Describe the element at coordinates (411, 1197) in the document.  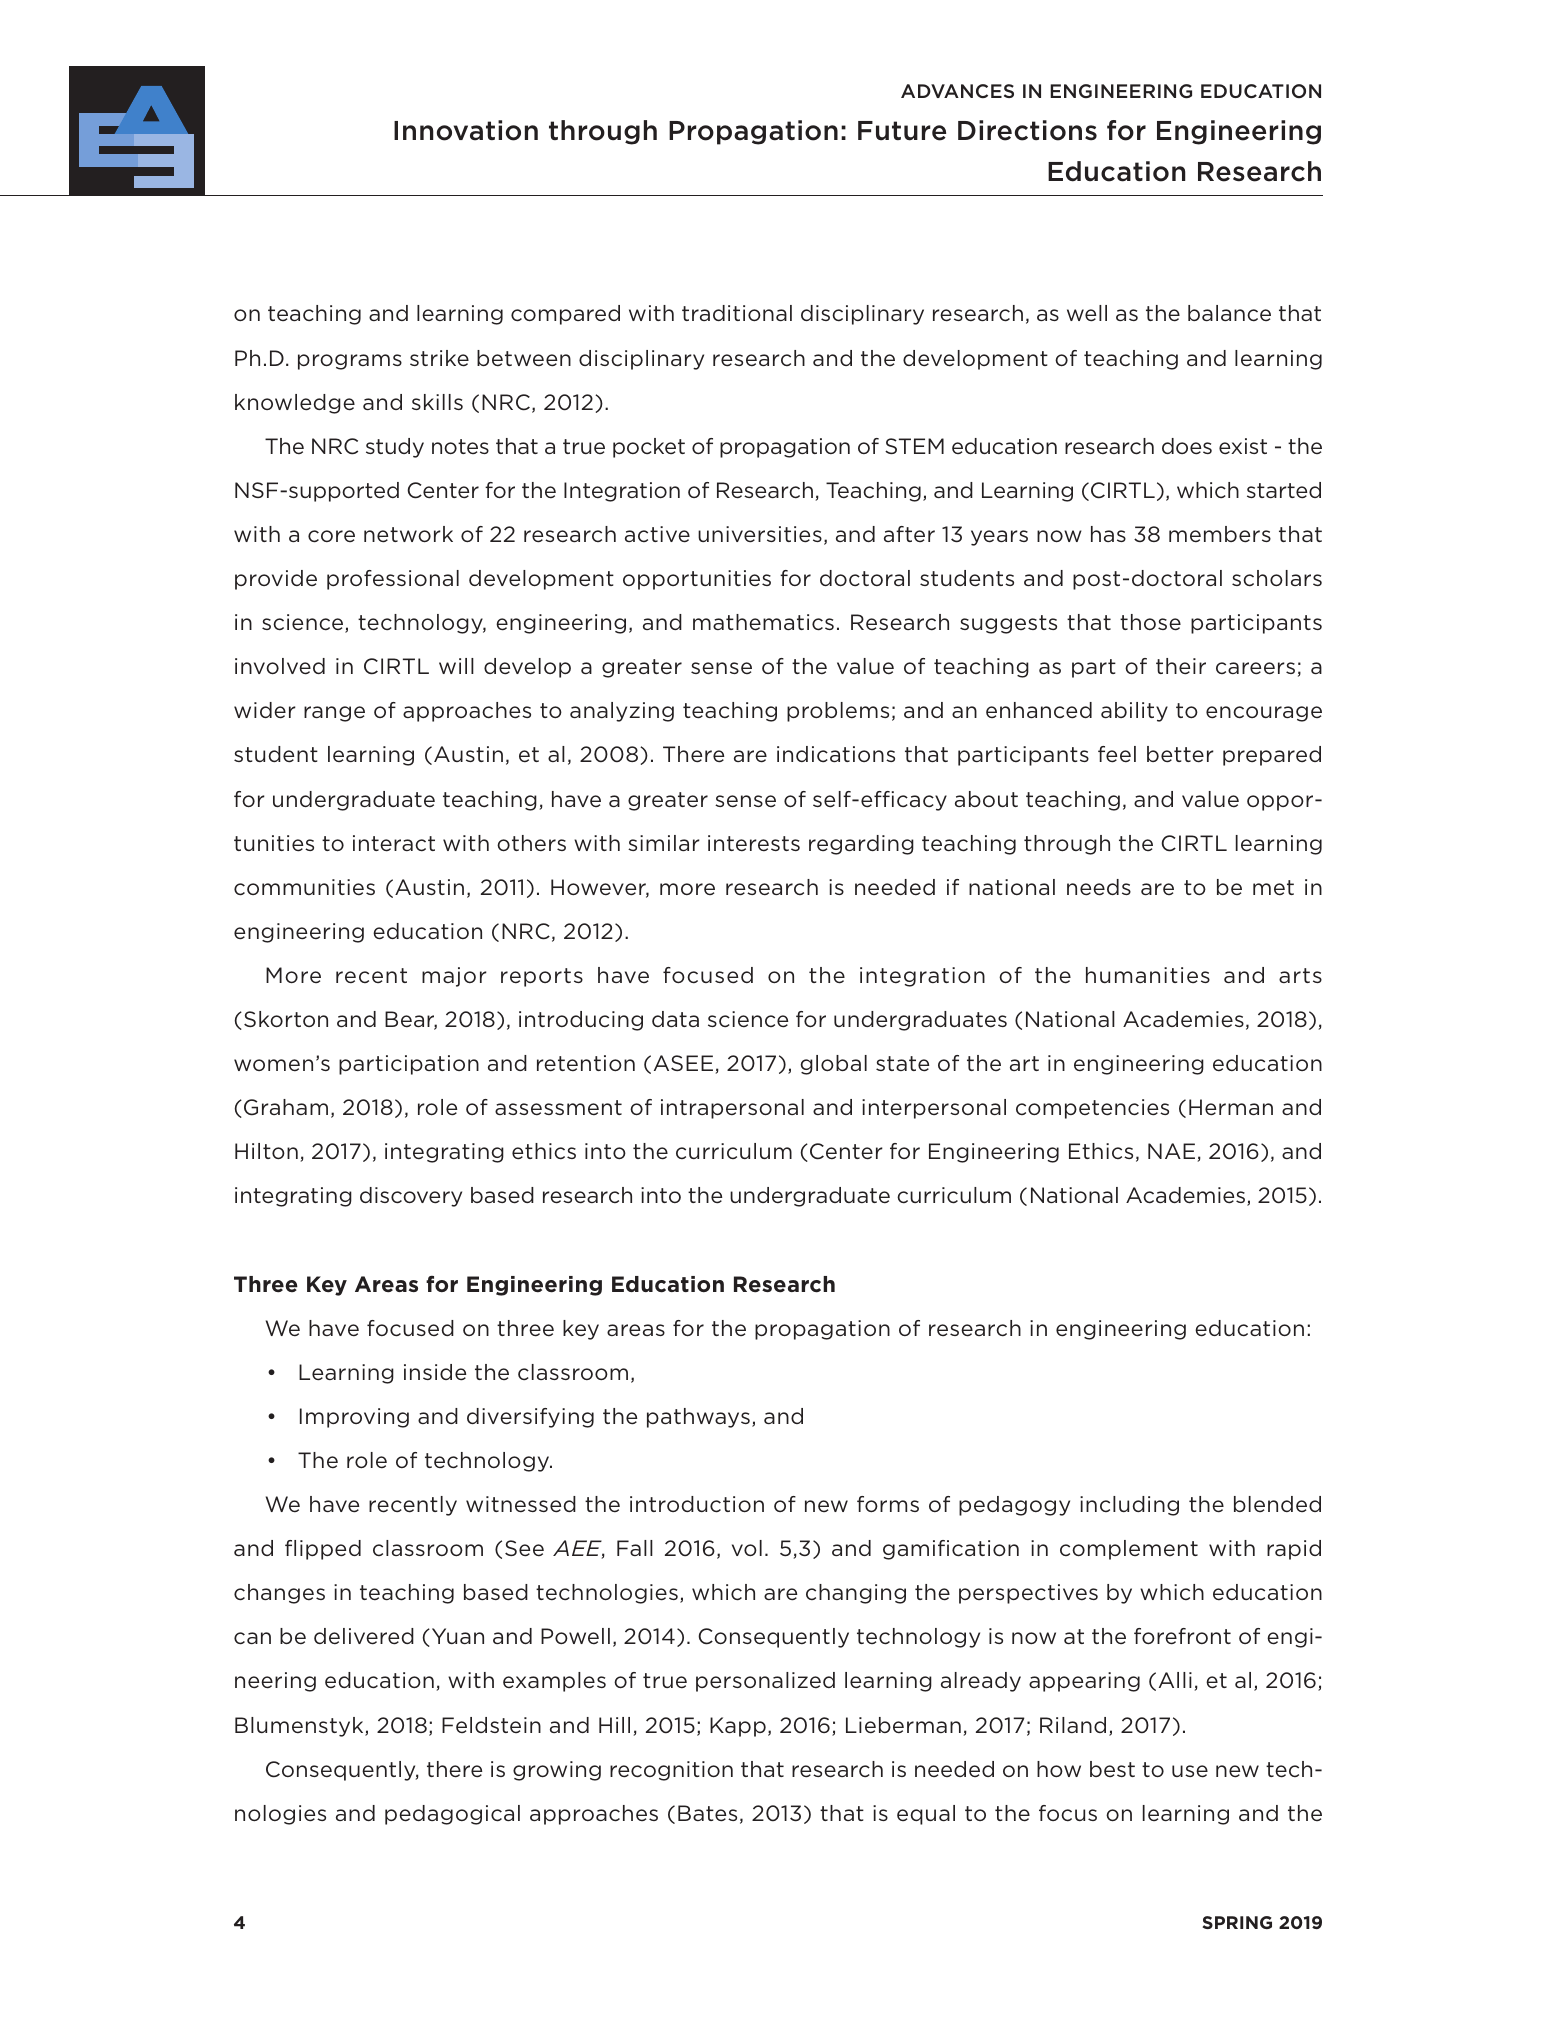
I see `discovery` at that location.
